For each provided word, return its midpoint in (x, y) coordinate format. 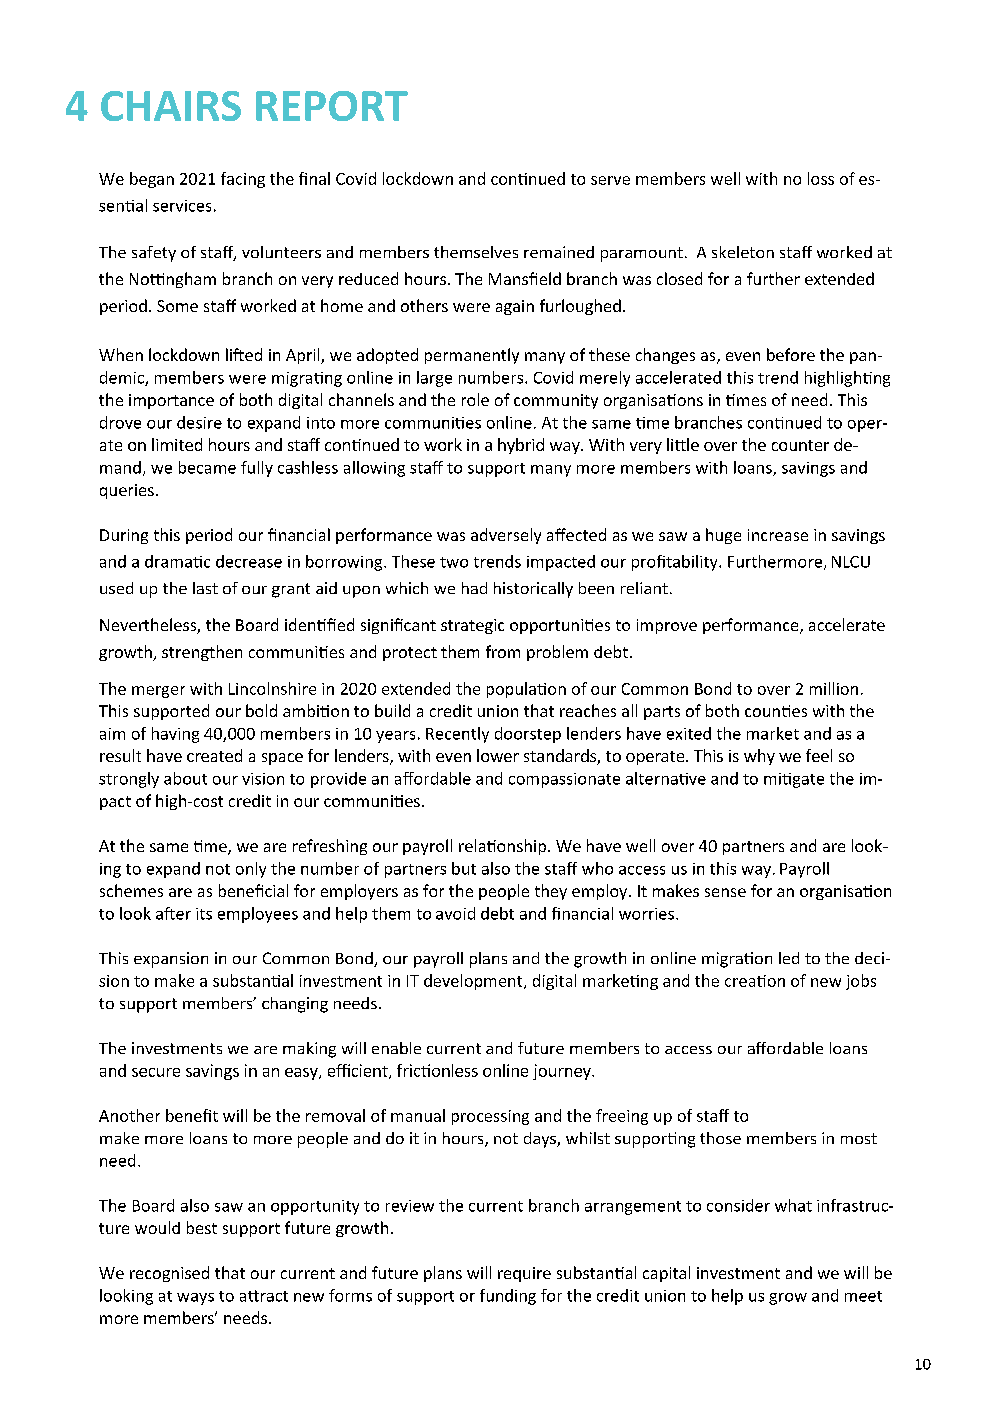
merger (158, 692)
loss (821, 178)
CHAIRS (171, 106)
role (475, 399)
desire (199, 422)
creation (755, 981)
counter (800, 445)
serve (610, 180)
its (204, 914)
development (474, 982)
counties (776, 711)
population (526, 690)
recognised (169, 1274)
